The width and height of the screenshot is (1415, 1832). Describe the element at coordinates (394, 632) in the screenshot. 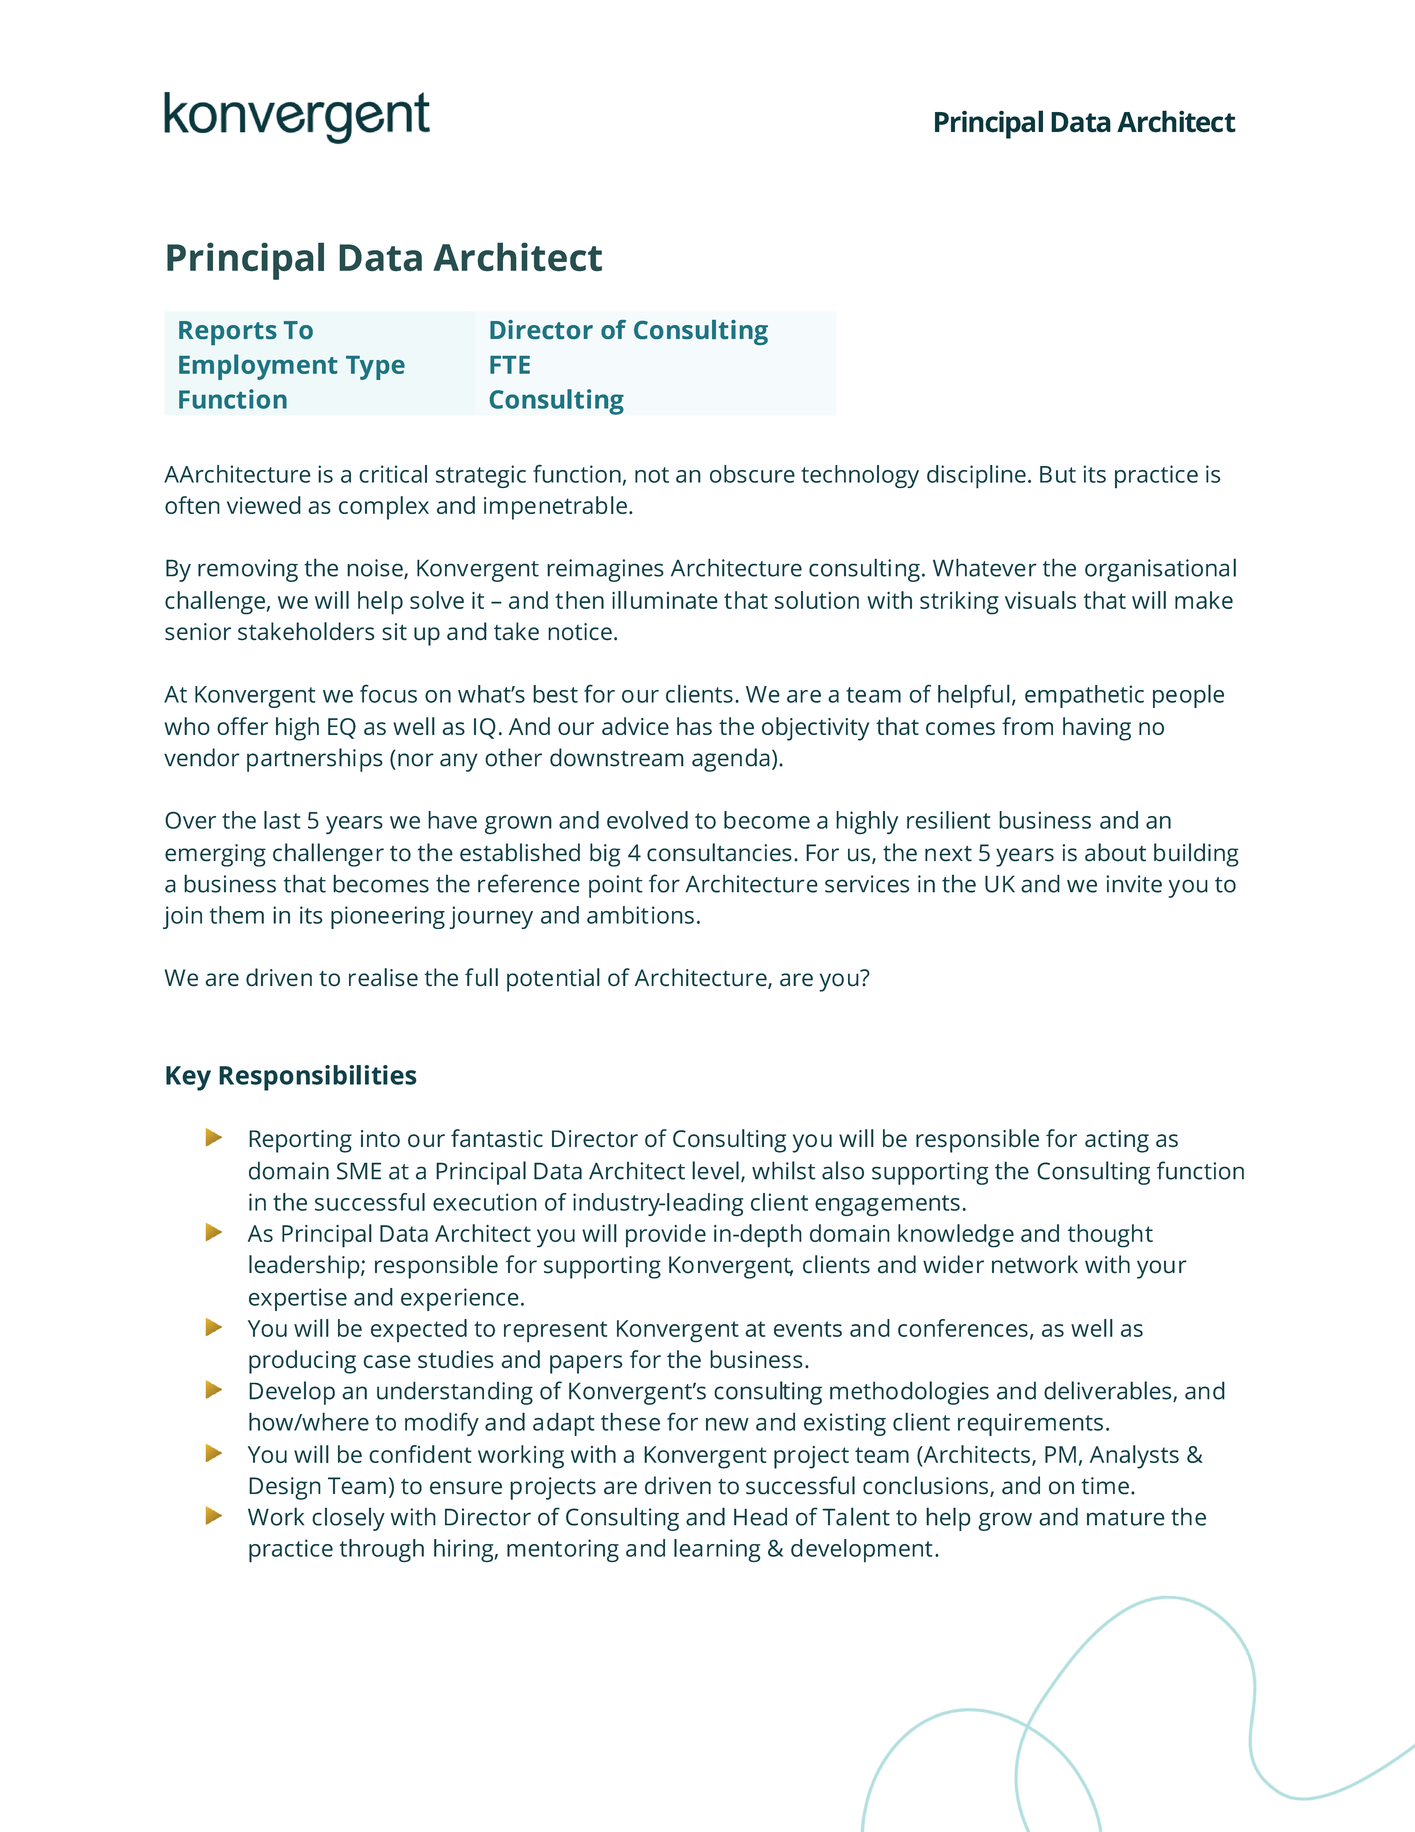

I see `sit` at that location.
